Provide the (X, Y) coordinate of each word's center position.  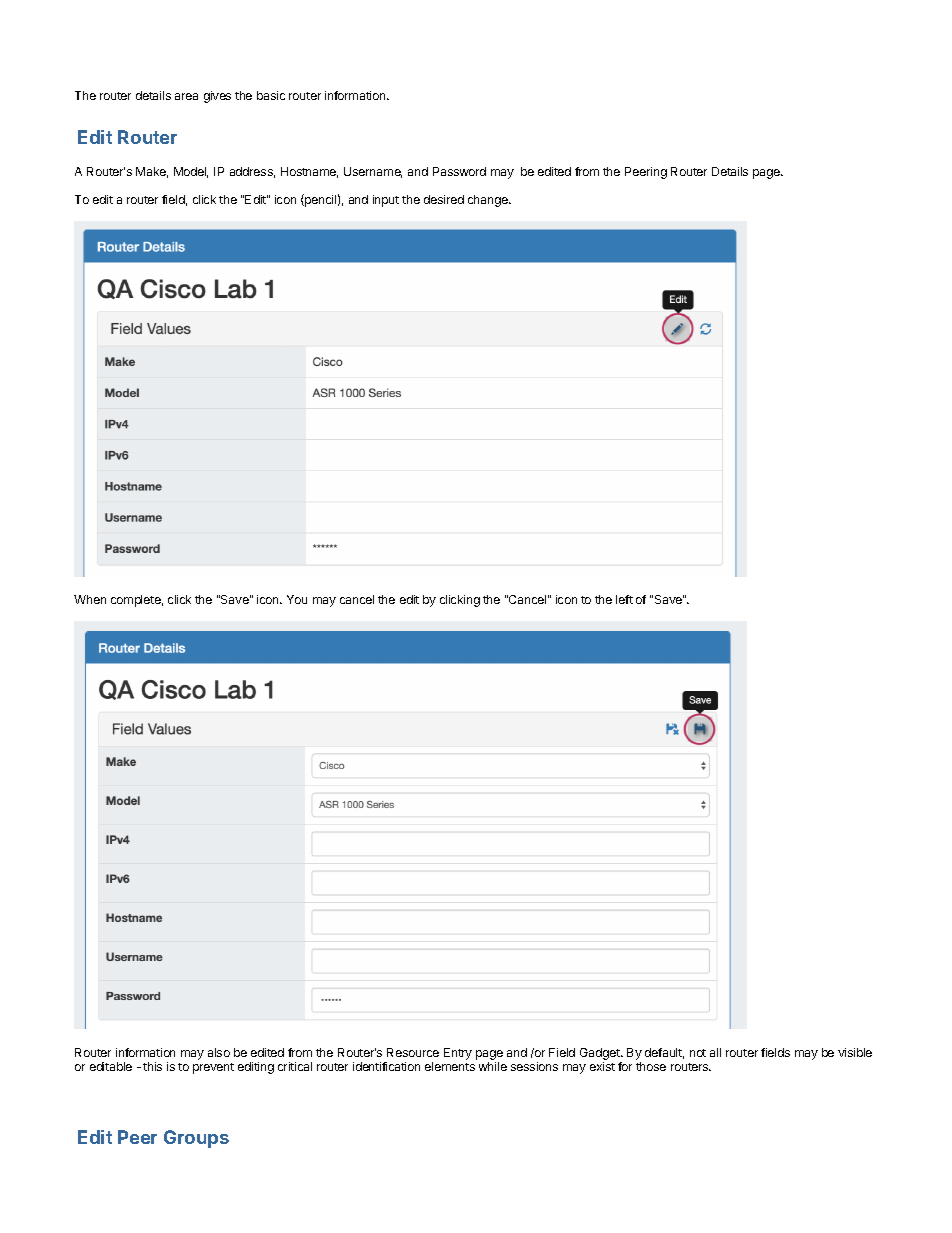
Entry (458, 1054)
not (698, 1053)
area (186, 96)
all (715, 1052)
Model (191, 172)
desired (444, 199)
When (90, 599)
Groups (196, 1139)
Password (459, 171)
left (624, 599)
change (489, 201)
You (297, 599)
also (219, 1052)
